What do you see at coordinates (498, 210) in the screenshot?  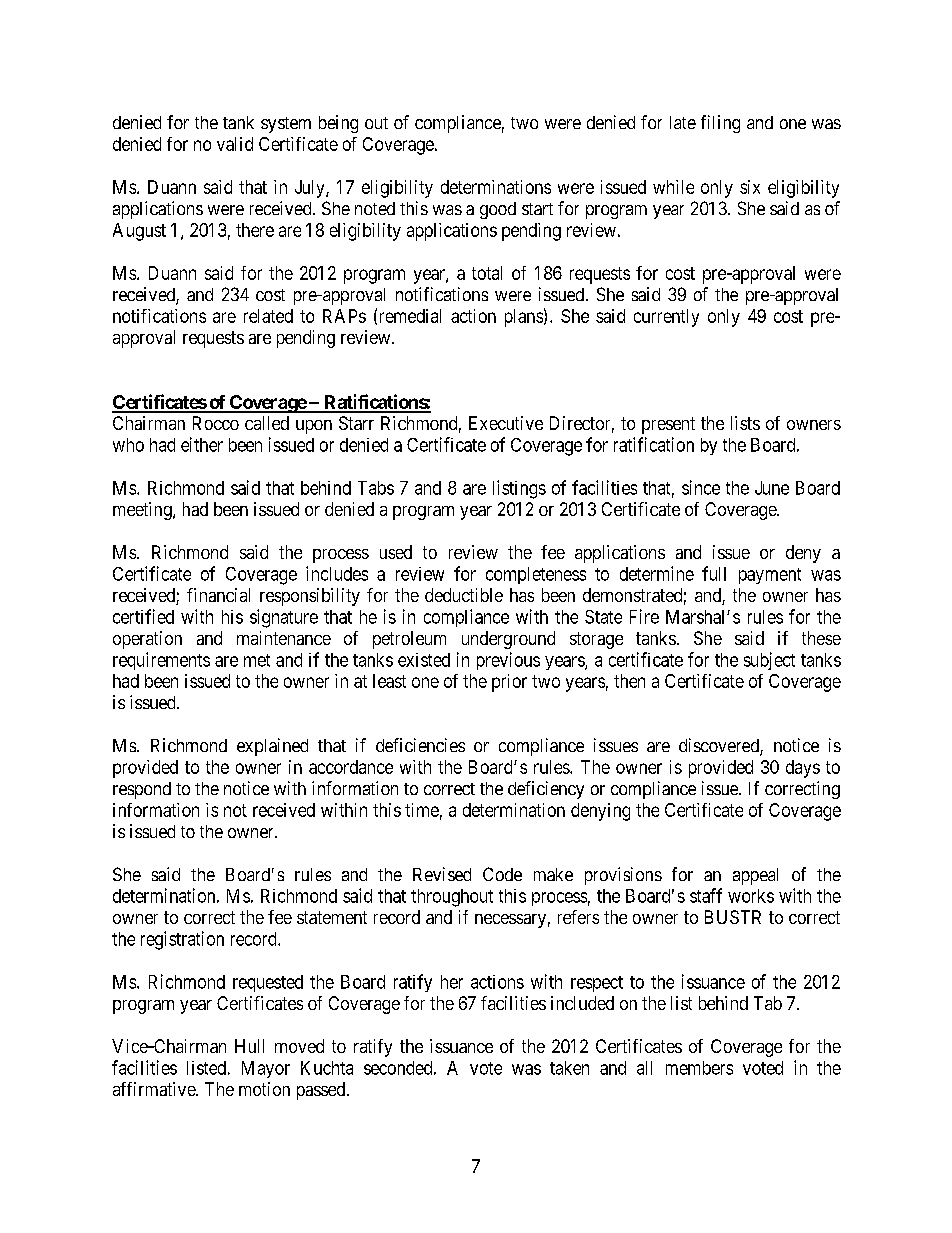 I see `good` at bounding box center [498, 210].
